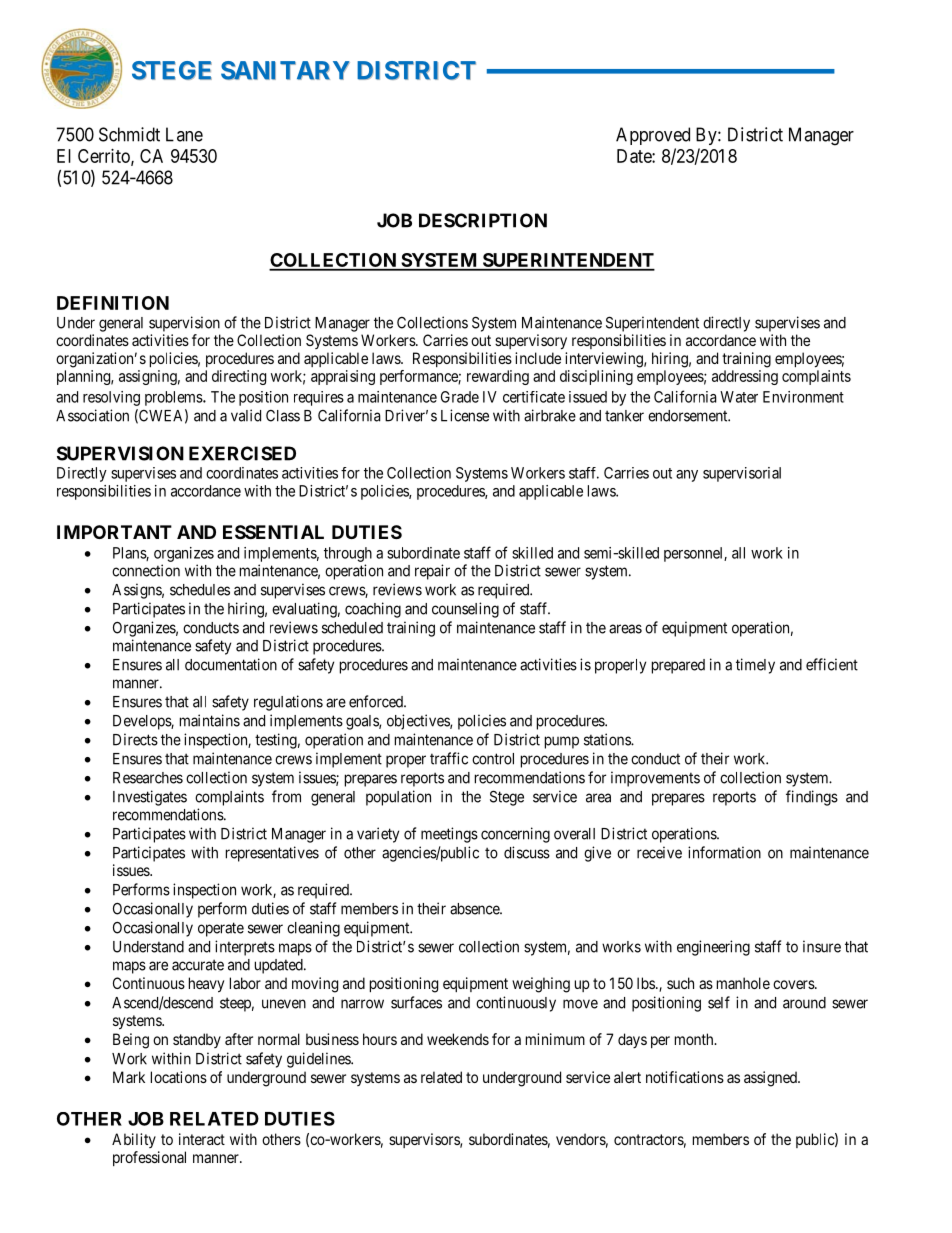 The image size is (952, 1233). Describe the element at coordinates (771, 1079) in the screenshot. I see `assigned` at that location.
